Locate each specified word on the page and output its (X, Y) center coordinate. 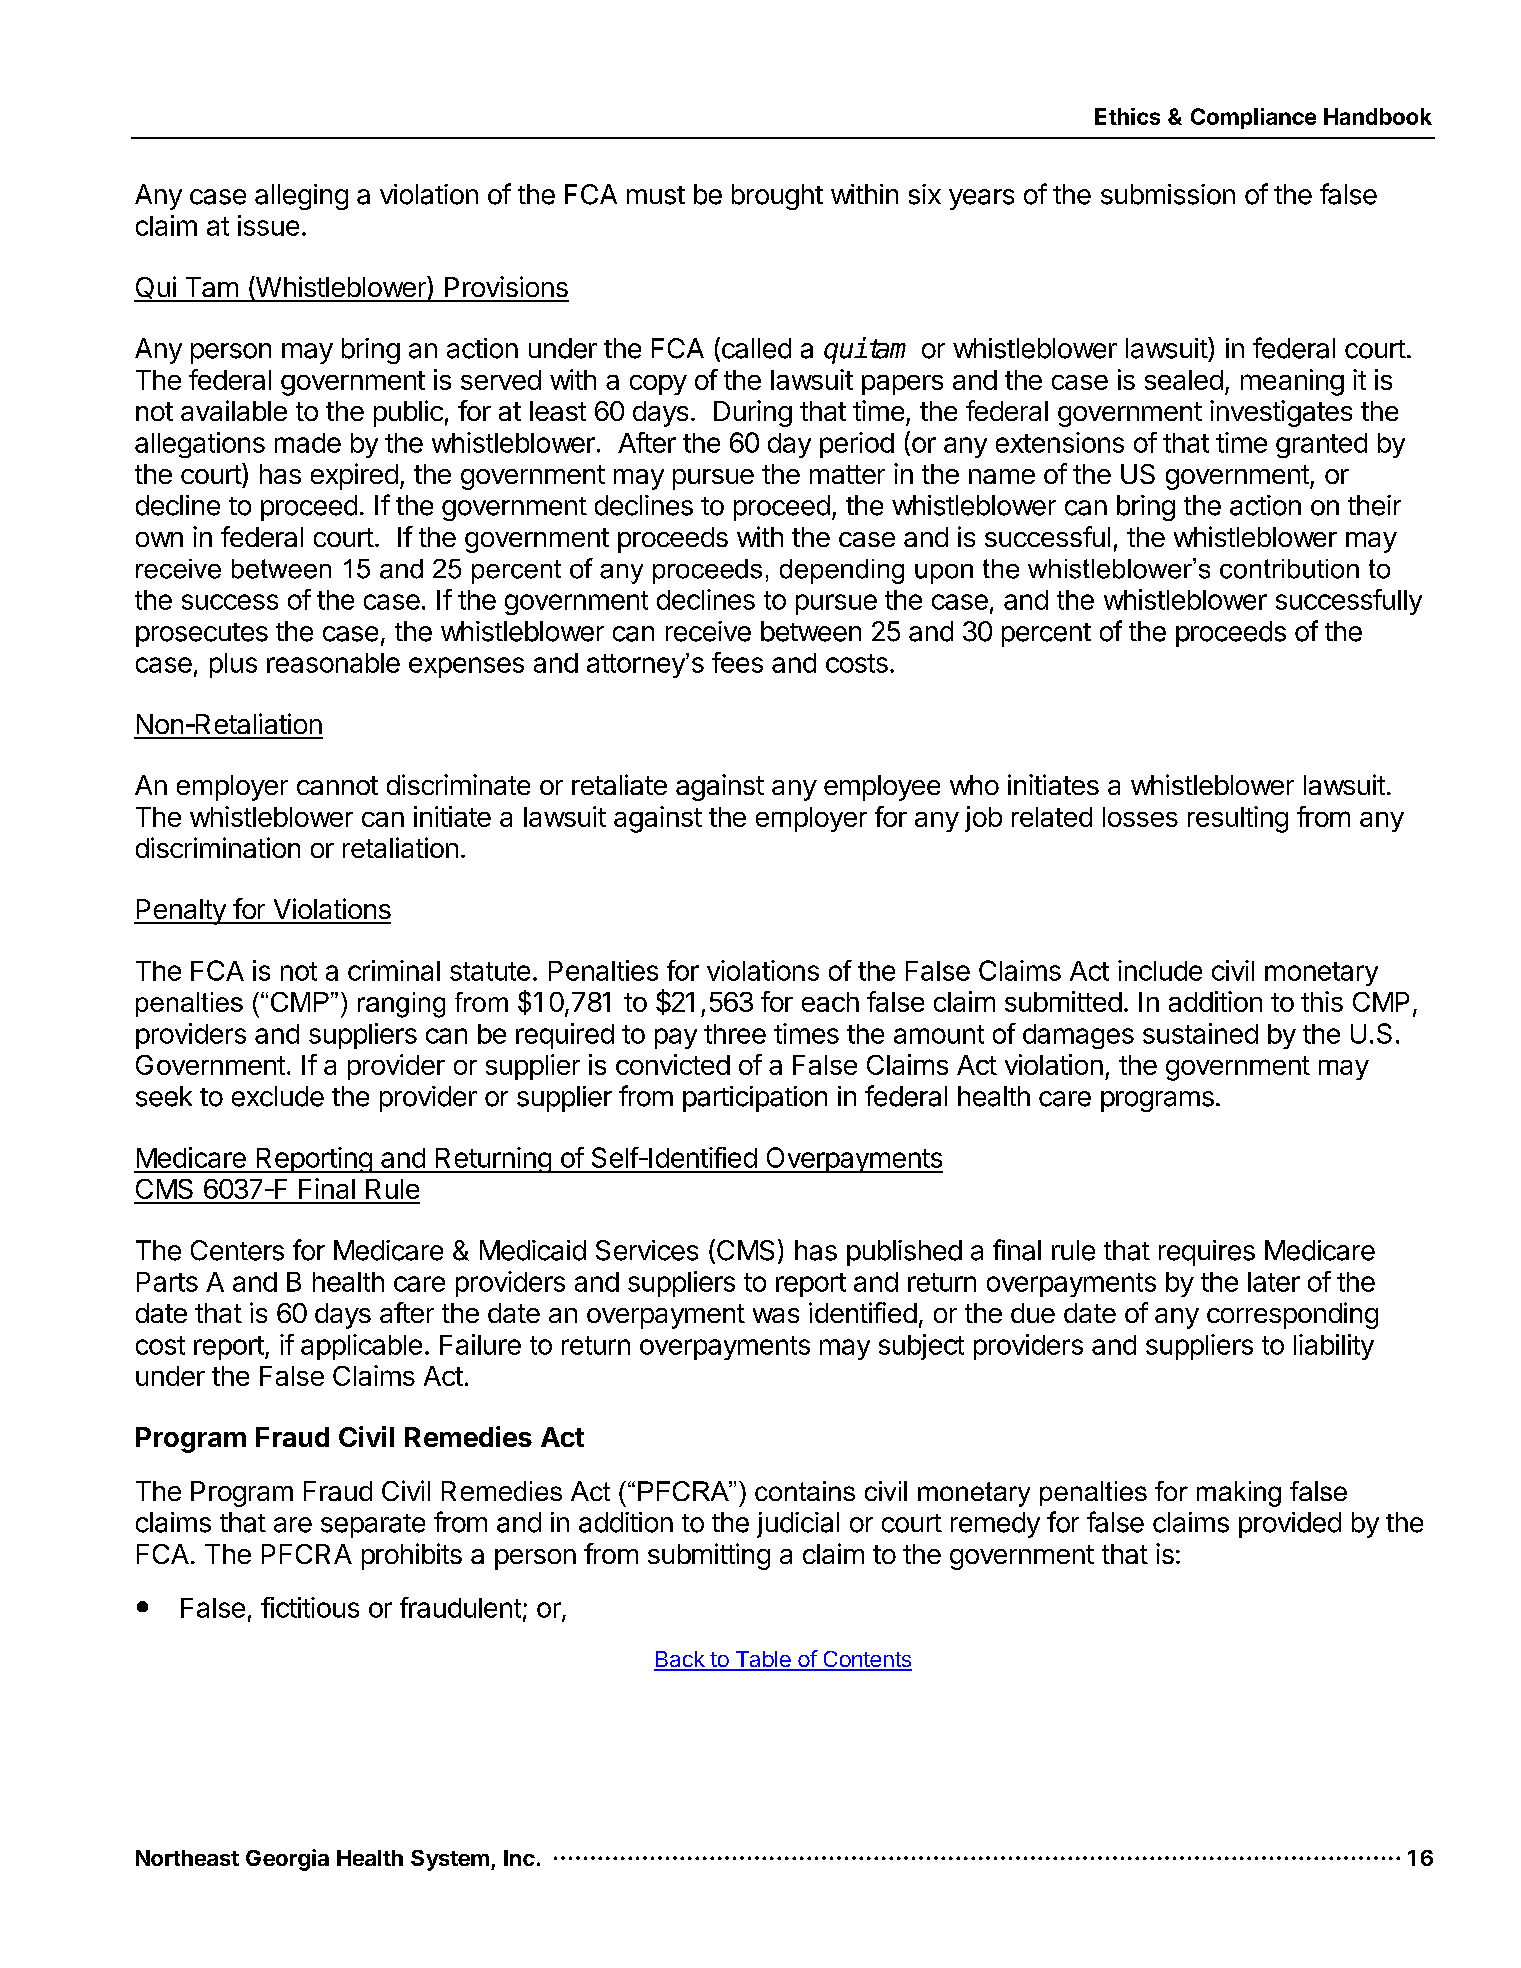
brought (777, 197)
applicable (361, 1347)
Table (763, 1660)
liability (1334, 1347)
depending (842, 571)
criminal (394, 970)
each (830, 1002)
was (776, 1315)
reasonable (333, 663)
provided (1290, 1525)
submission (1168, 194)
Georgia (287, 1860)
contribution (1289, 569)
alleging (301, 197)
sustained (1200, 1033)
